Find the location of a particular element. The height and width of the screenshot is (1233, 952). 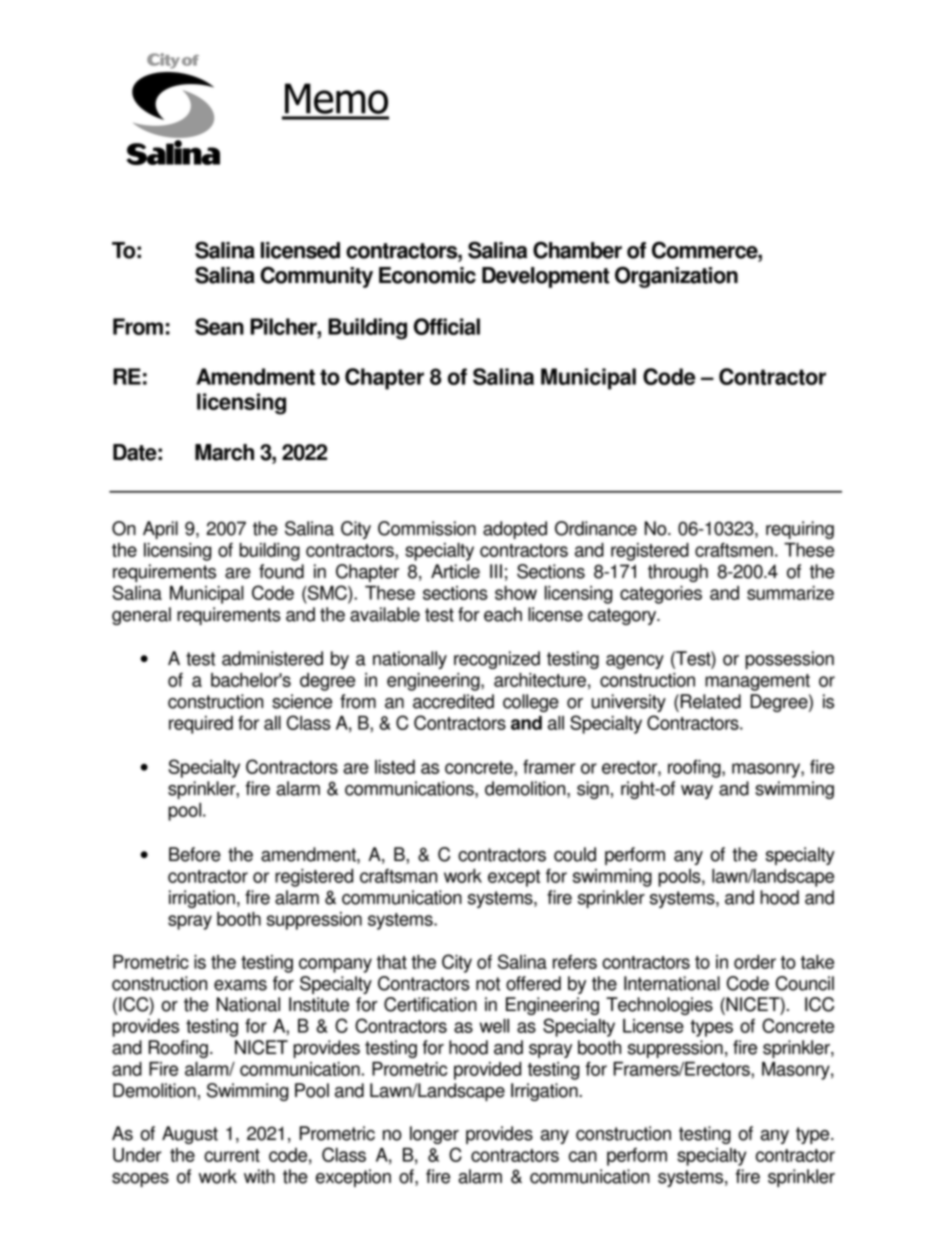

exams is located at coordinates (240, 985).
